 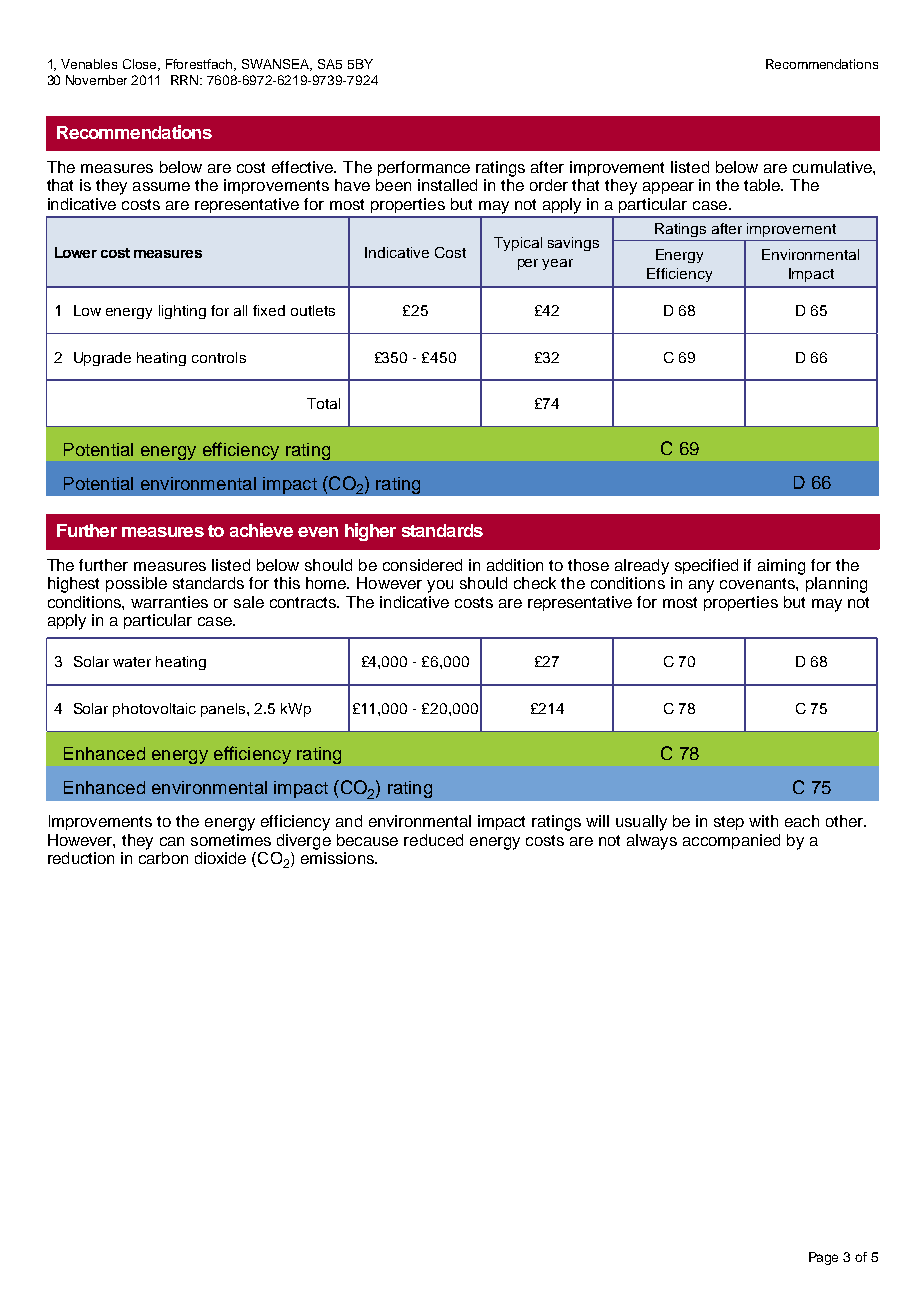 What do you see at coordinates (668, 188) in the screenshot?
I see `appear` at bounding box center [668, 188].
